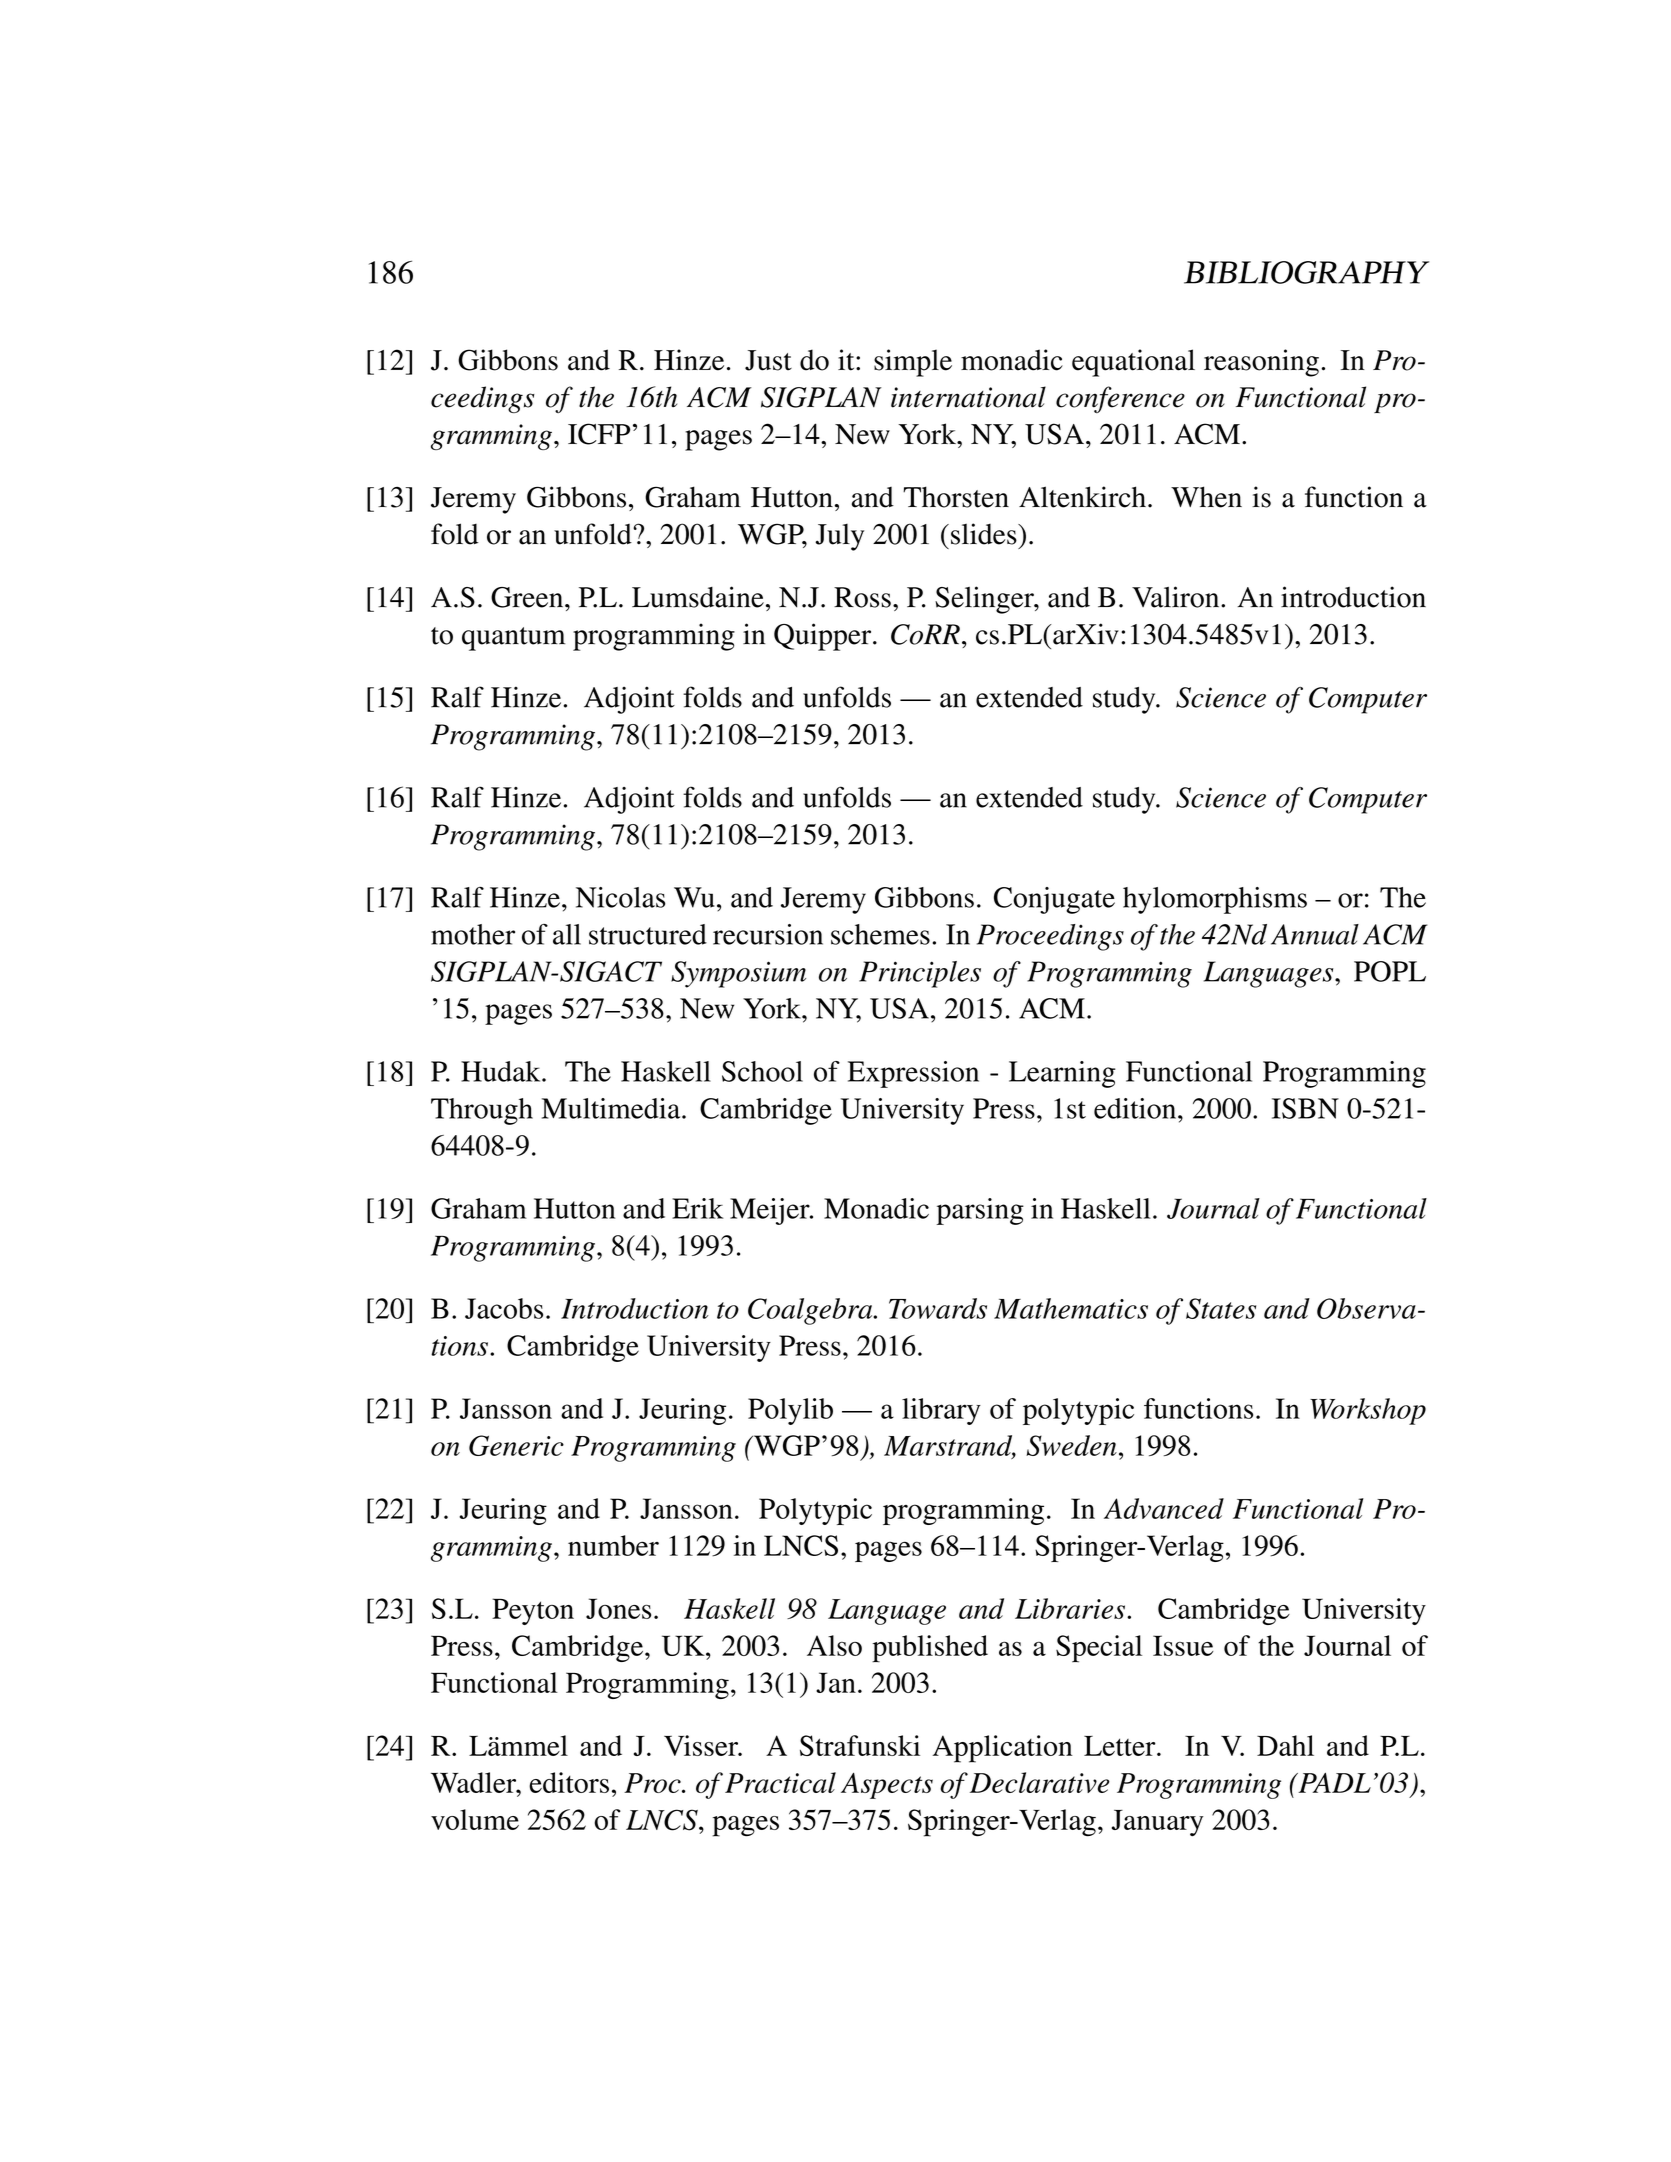 The image size is (1671, 2162). What do you see at coordinates (768, 360) in the document?
I see `Just` at bounding box center [768, 360].
